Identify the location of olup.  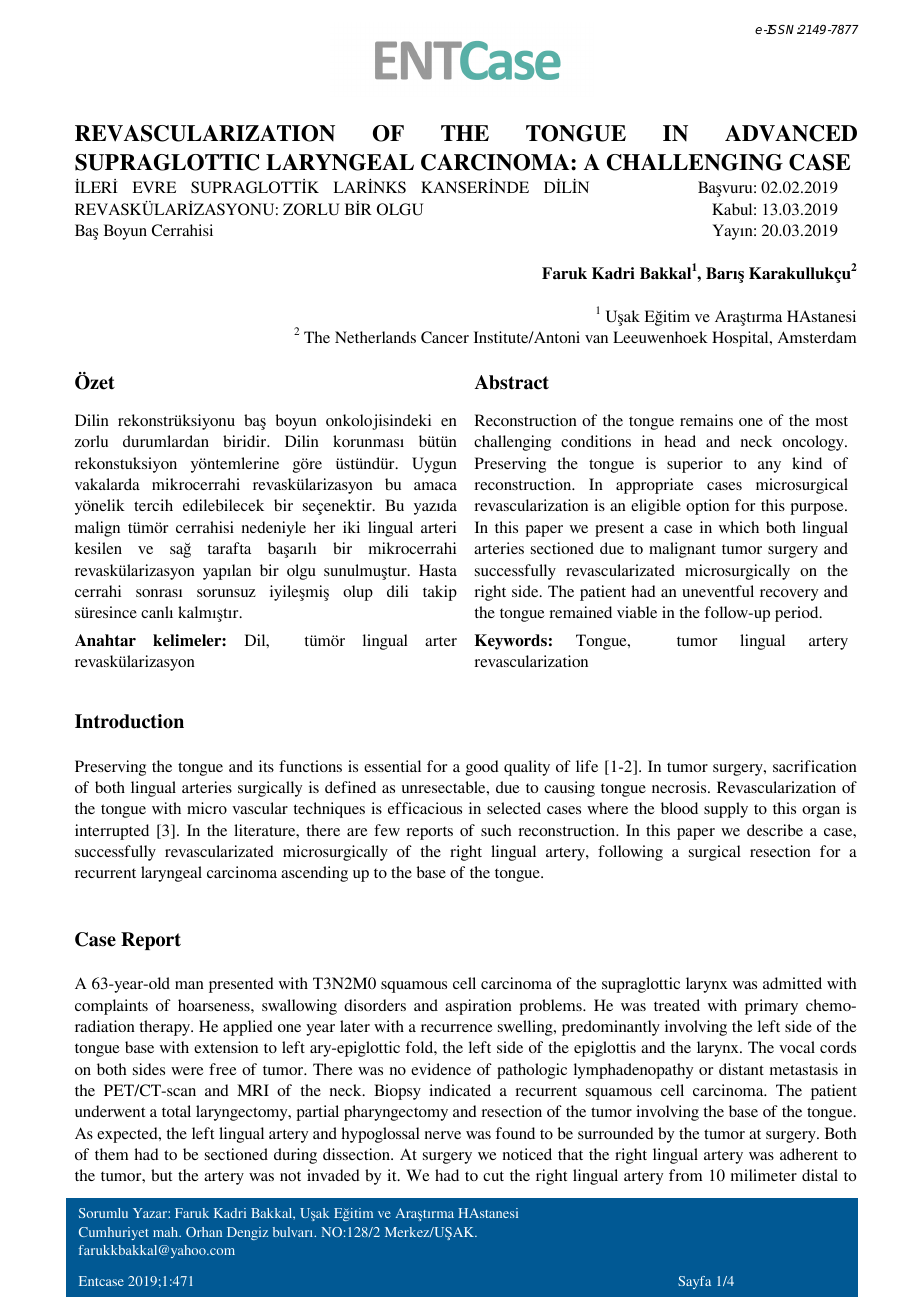
(358, 593).
